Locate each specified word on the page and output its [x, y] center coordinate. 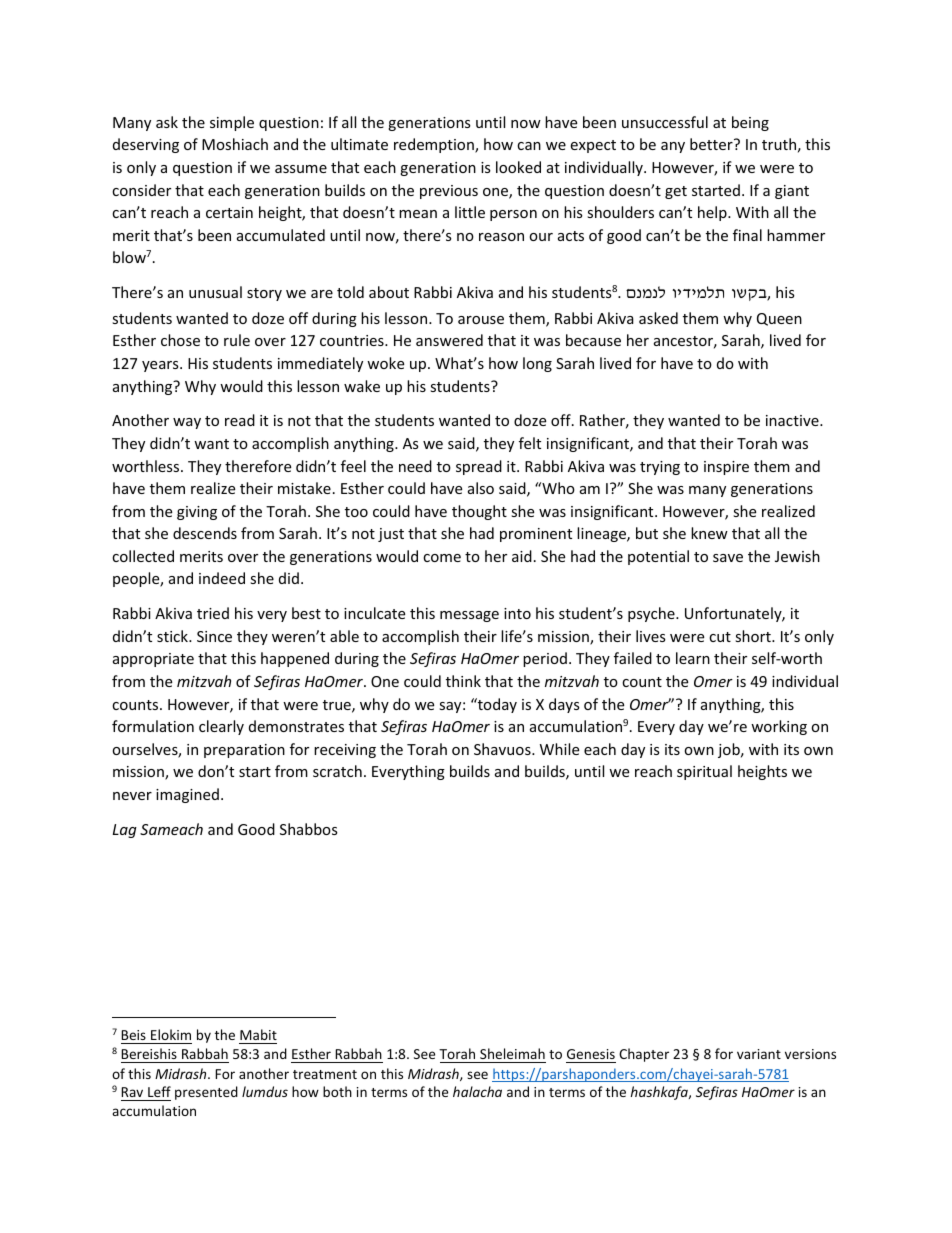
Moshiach [235, 144]
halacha [477, 1091]
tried [213, 613]
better [712, 144]
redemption [435, 145]
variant [759, 1054]
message [469, 616]
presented [206, 1093]
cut [720, 637]
